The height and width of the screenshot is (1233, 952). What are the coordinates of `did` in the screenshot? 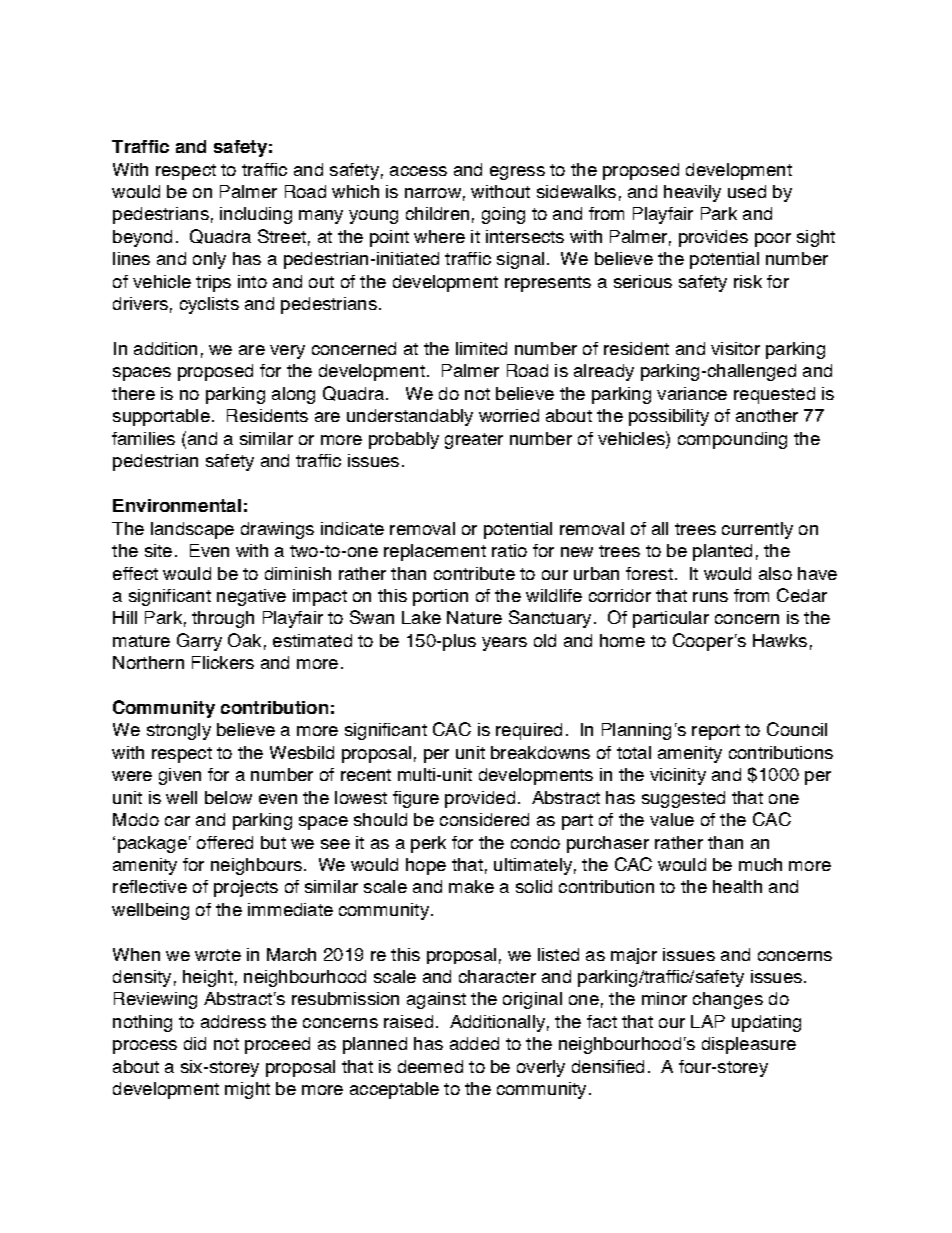 It's located at (195, 1043).
